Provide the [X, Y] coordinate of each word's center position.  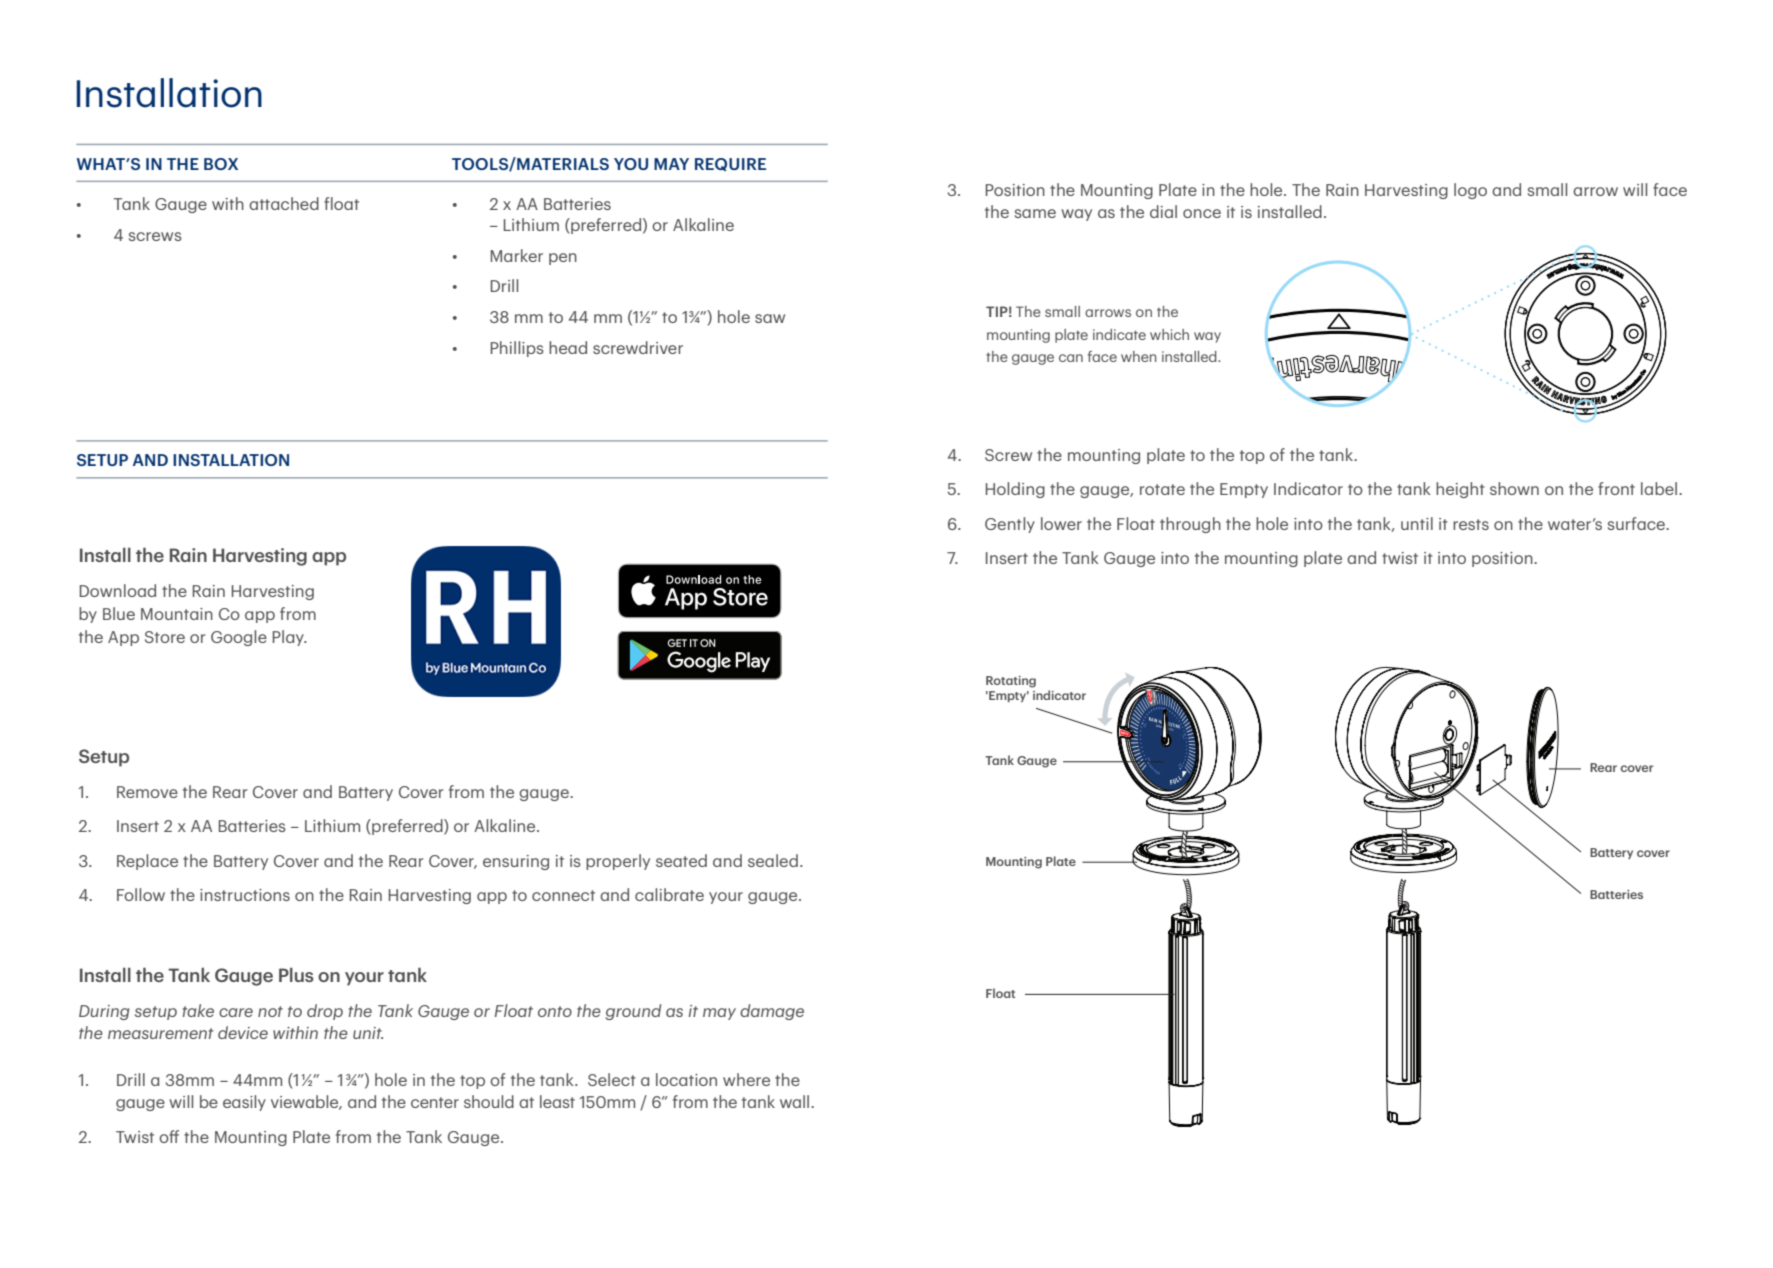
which [1169, 334]
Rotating [1011, 682]
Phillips [517, 349]
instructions [245, 895]
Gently [1010, 525]
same [1035, 213]
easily [244, 1103]
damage [772, 1012]
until [1417, 523]
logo [1470, 191]
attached [284, 203]
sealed [773, 860]
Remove [147, 792]
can [1071, 358]
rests [1471, 524]
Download [118, 590]
